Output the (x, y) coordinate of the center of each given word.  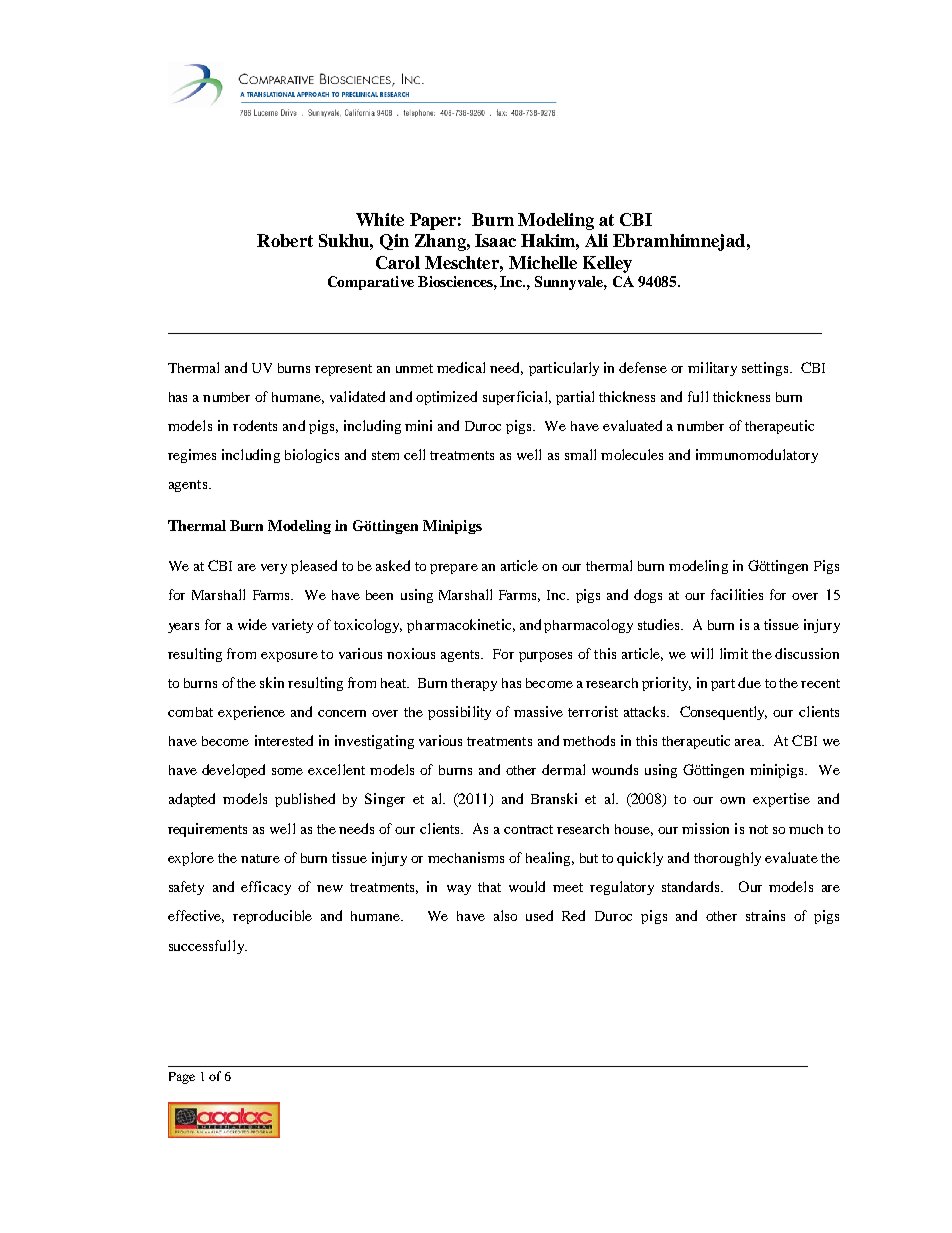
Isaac (495, 240)
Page (182, 1078)
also (505, 915)
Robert (285, 240)
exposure (289, 657)
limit (734, 653)
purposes (545, 657)
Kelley (607, 264)
